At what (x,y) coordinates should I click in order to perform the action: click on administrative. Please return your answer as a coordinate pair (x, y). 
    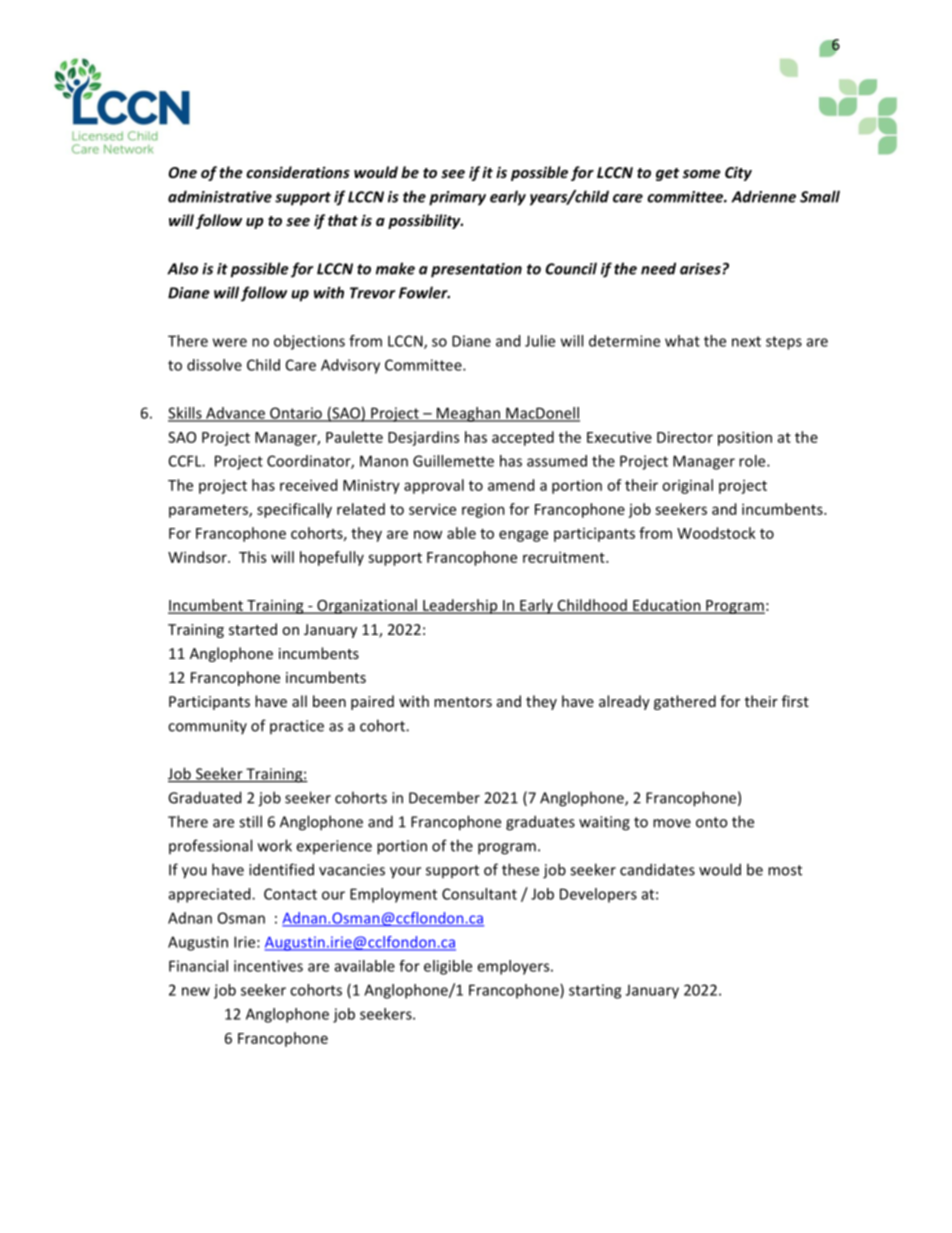
    Looking at the image, I should click on (220, 196).
